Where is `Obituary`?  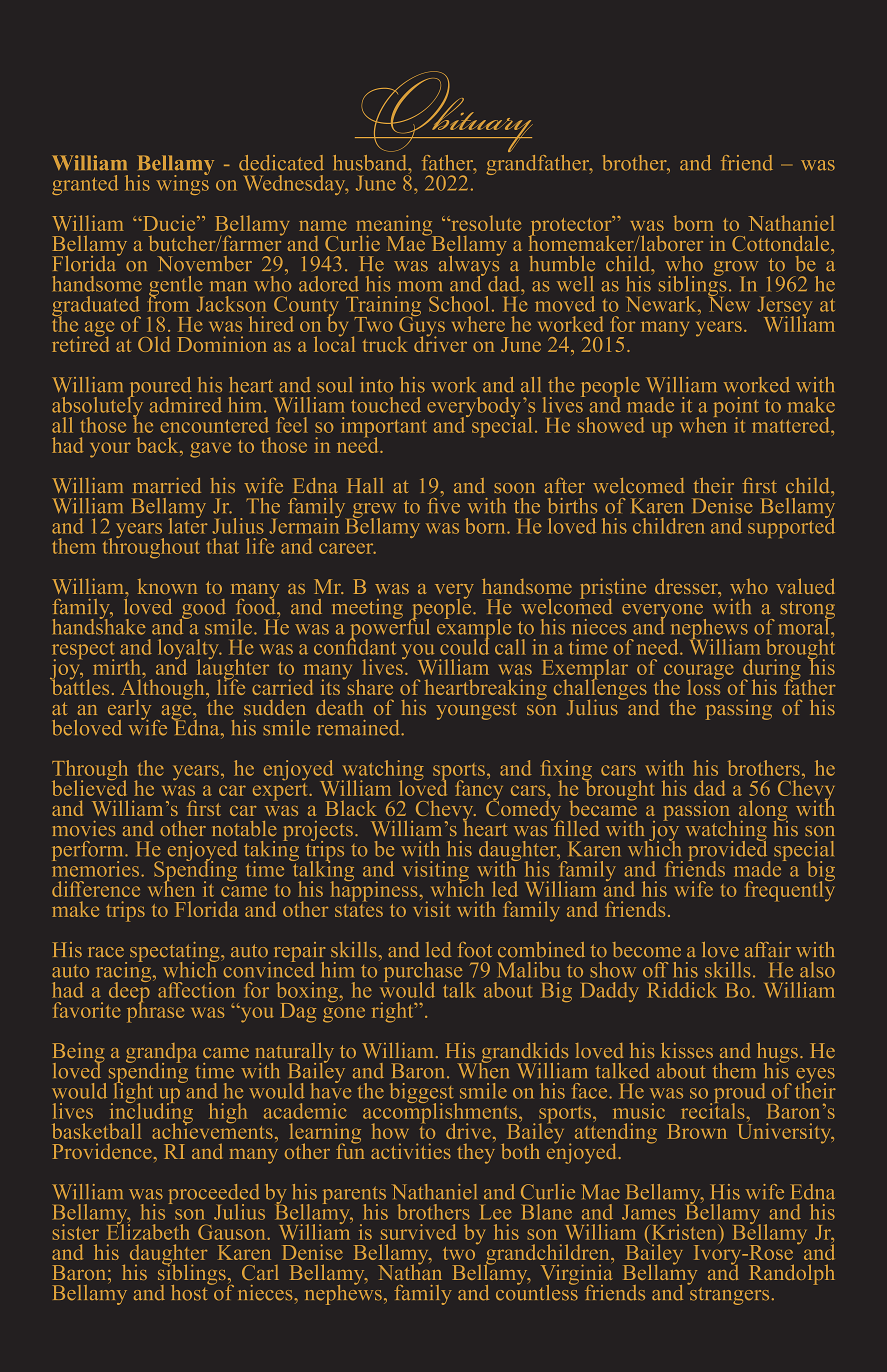
Obituary is located at coordinates (446, 111).
